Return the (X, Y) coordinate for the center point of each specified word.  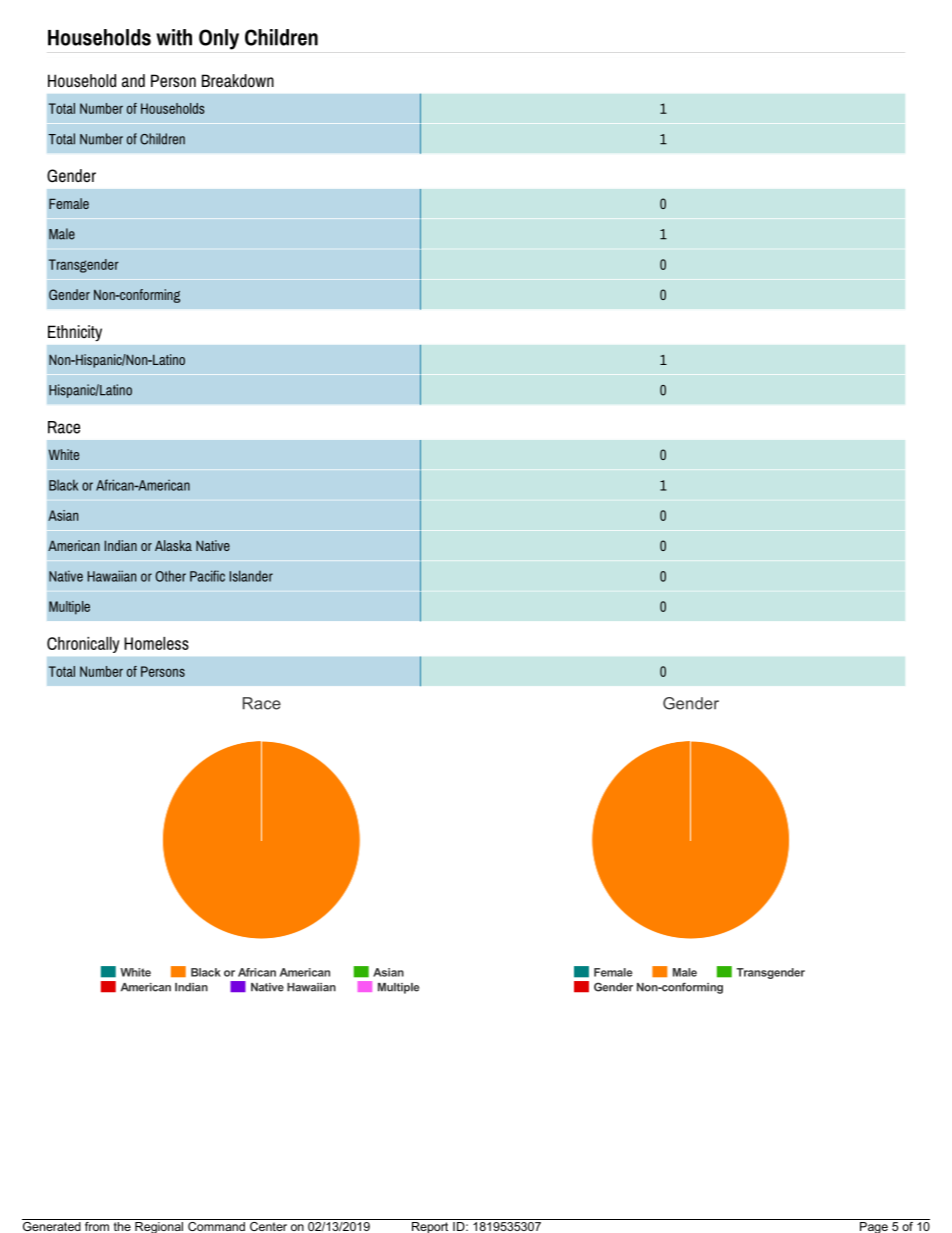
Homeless (156, 643)
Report (430, 1226)
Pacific (207, 576)
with (174, 37)
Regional (159, 1226)
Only (219, 39)
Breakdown (238, 81)
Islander (251, 576)
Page (873, 1226)
